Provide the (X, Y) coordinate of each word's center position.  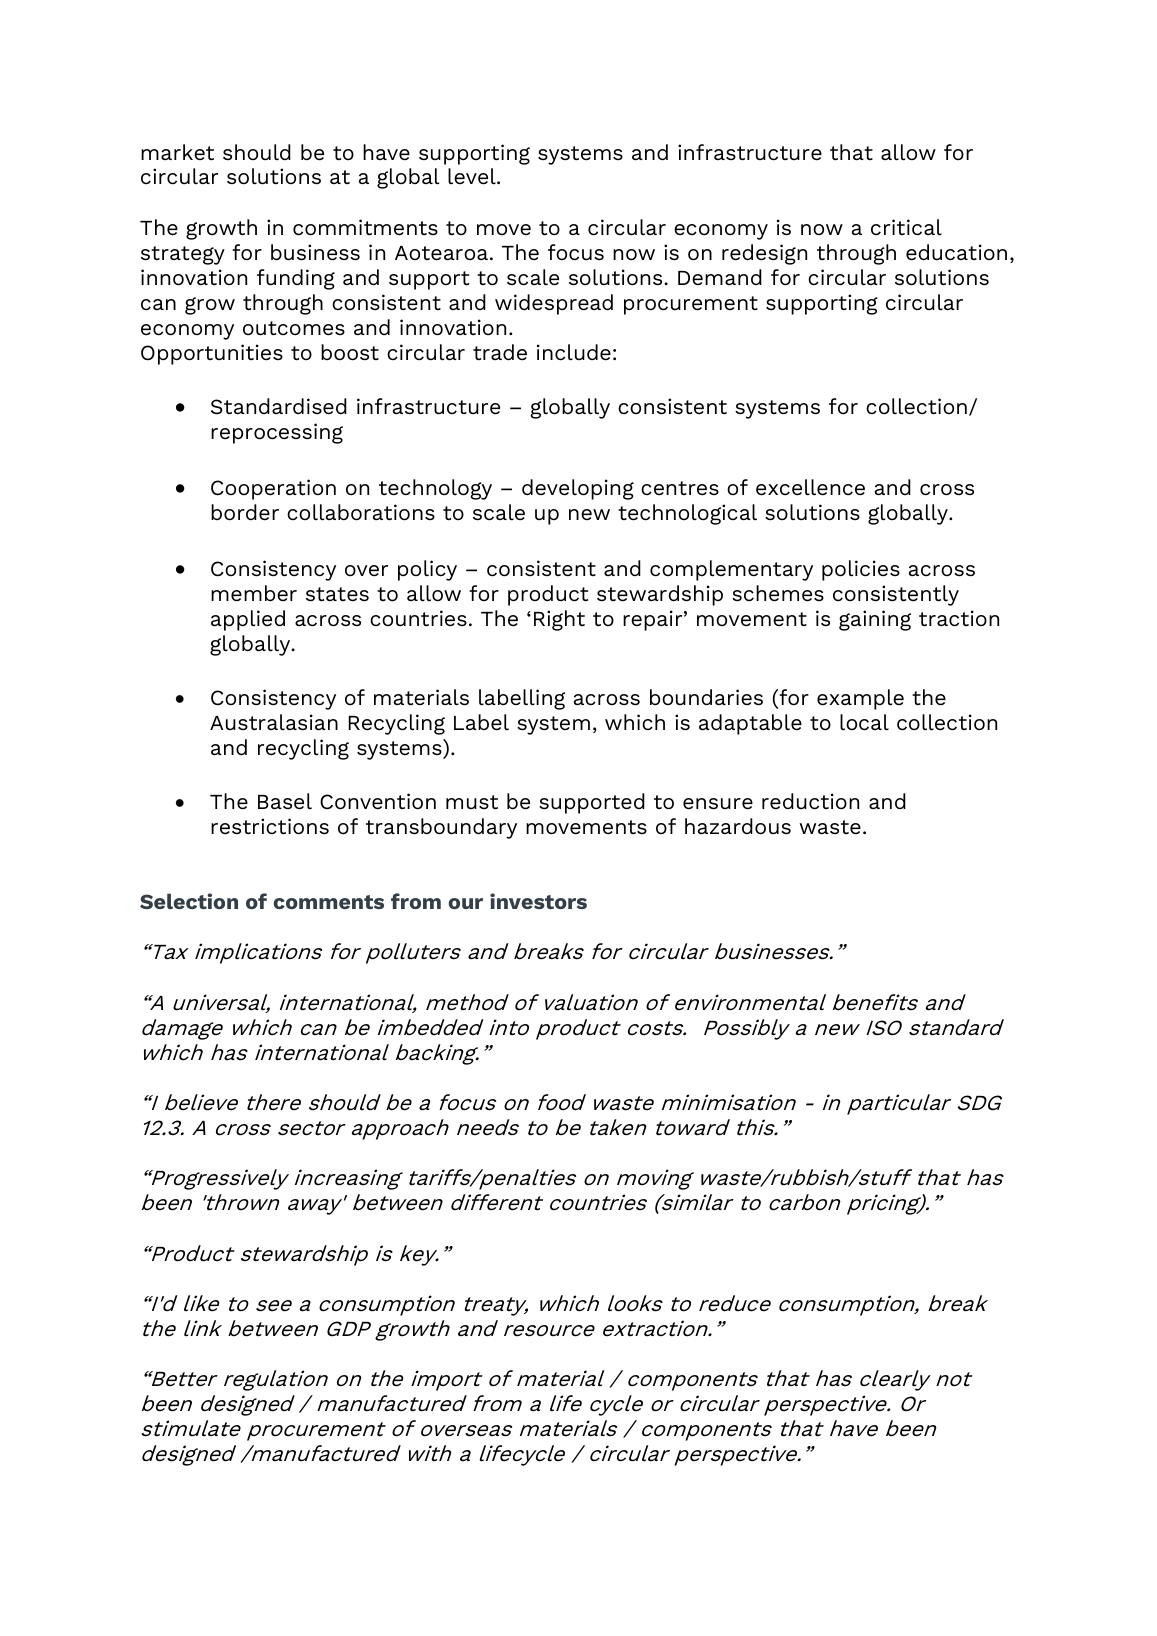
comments (329, 902)
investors (538, 901)
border (245, 512)
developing (578, 489)
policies (861, 570)
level (473, 176)
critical (906, 227)
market (177, 152)
